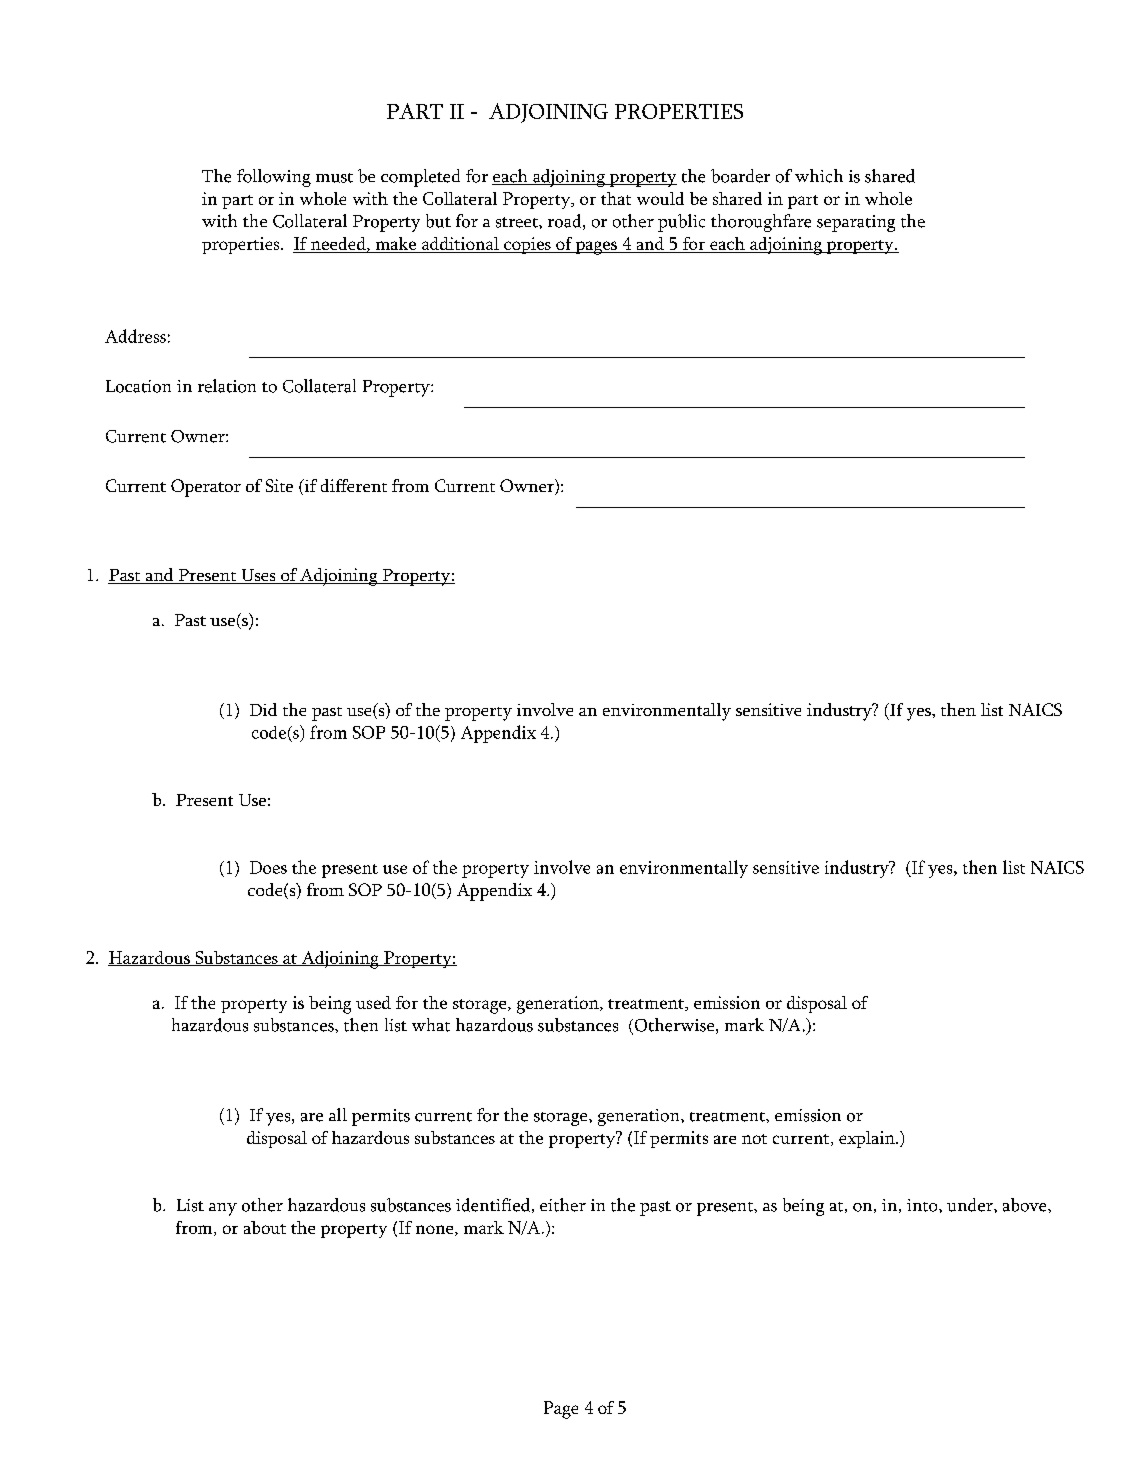 This page has height=1462, width=1130. Describe the element at coordinates (563, 1205) in the page. I see `either` at that location.
